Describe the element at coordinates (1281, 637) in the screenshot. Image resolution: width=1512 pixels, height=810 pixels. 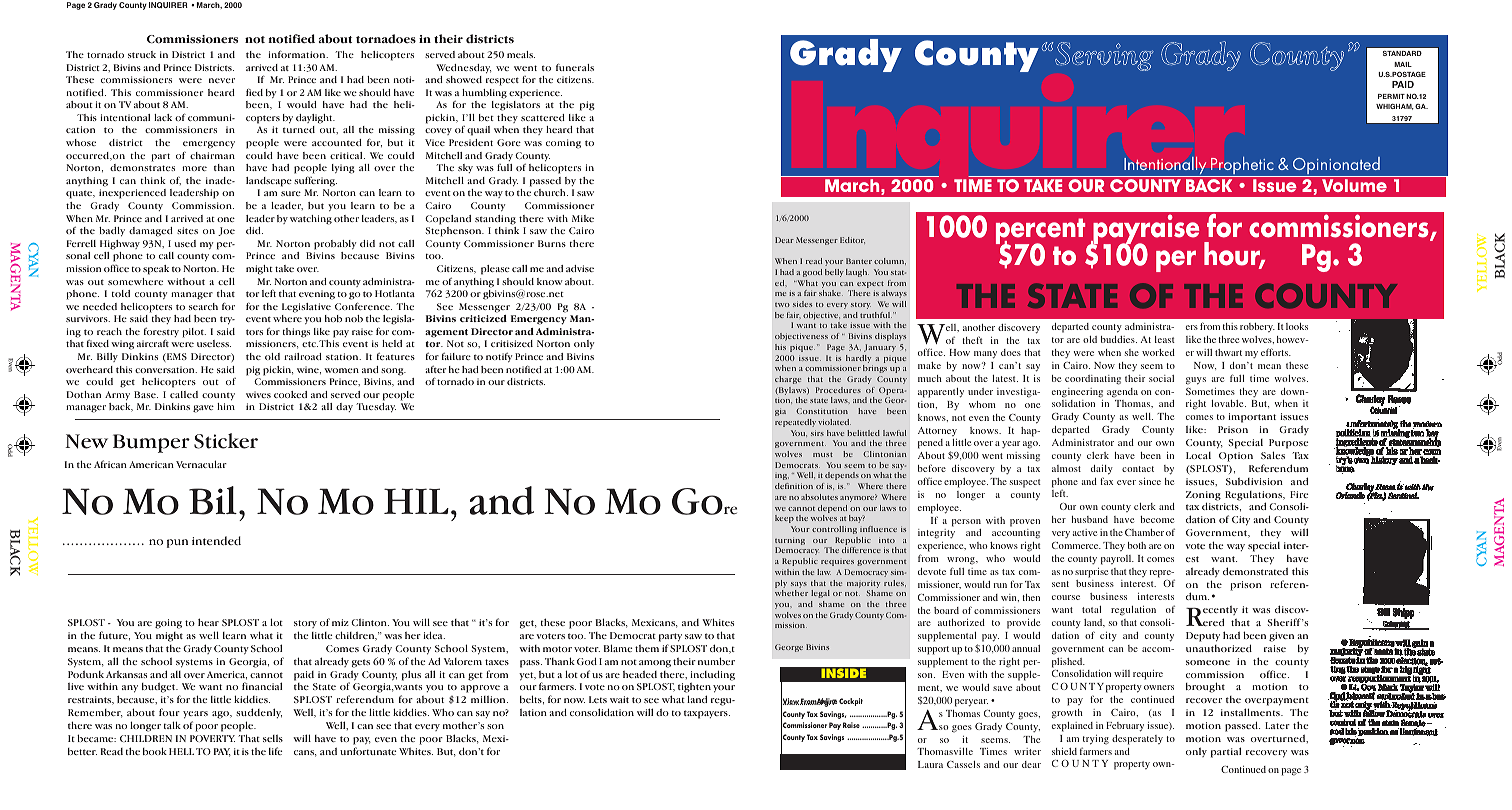
I see `given` at that location.
